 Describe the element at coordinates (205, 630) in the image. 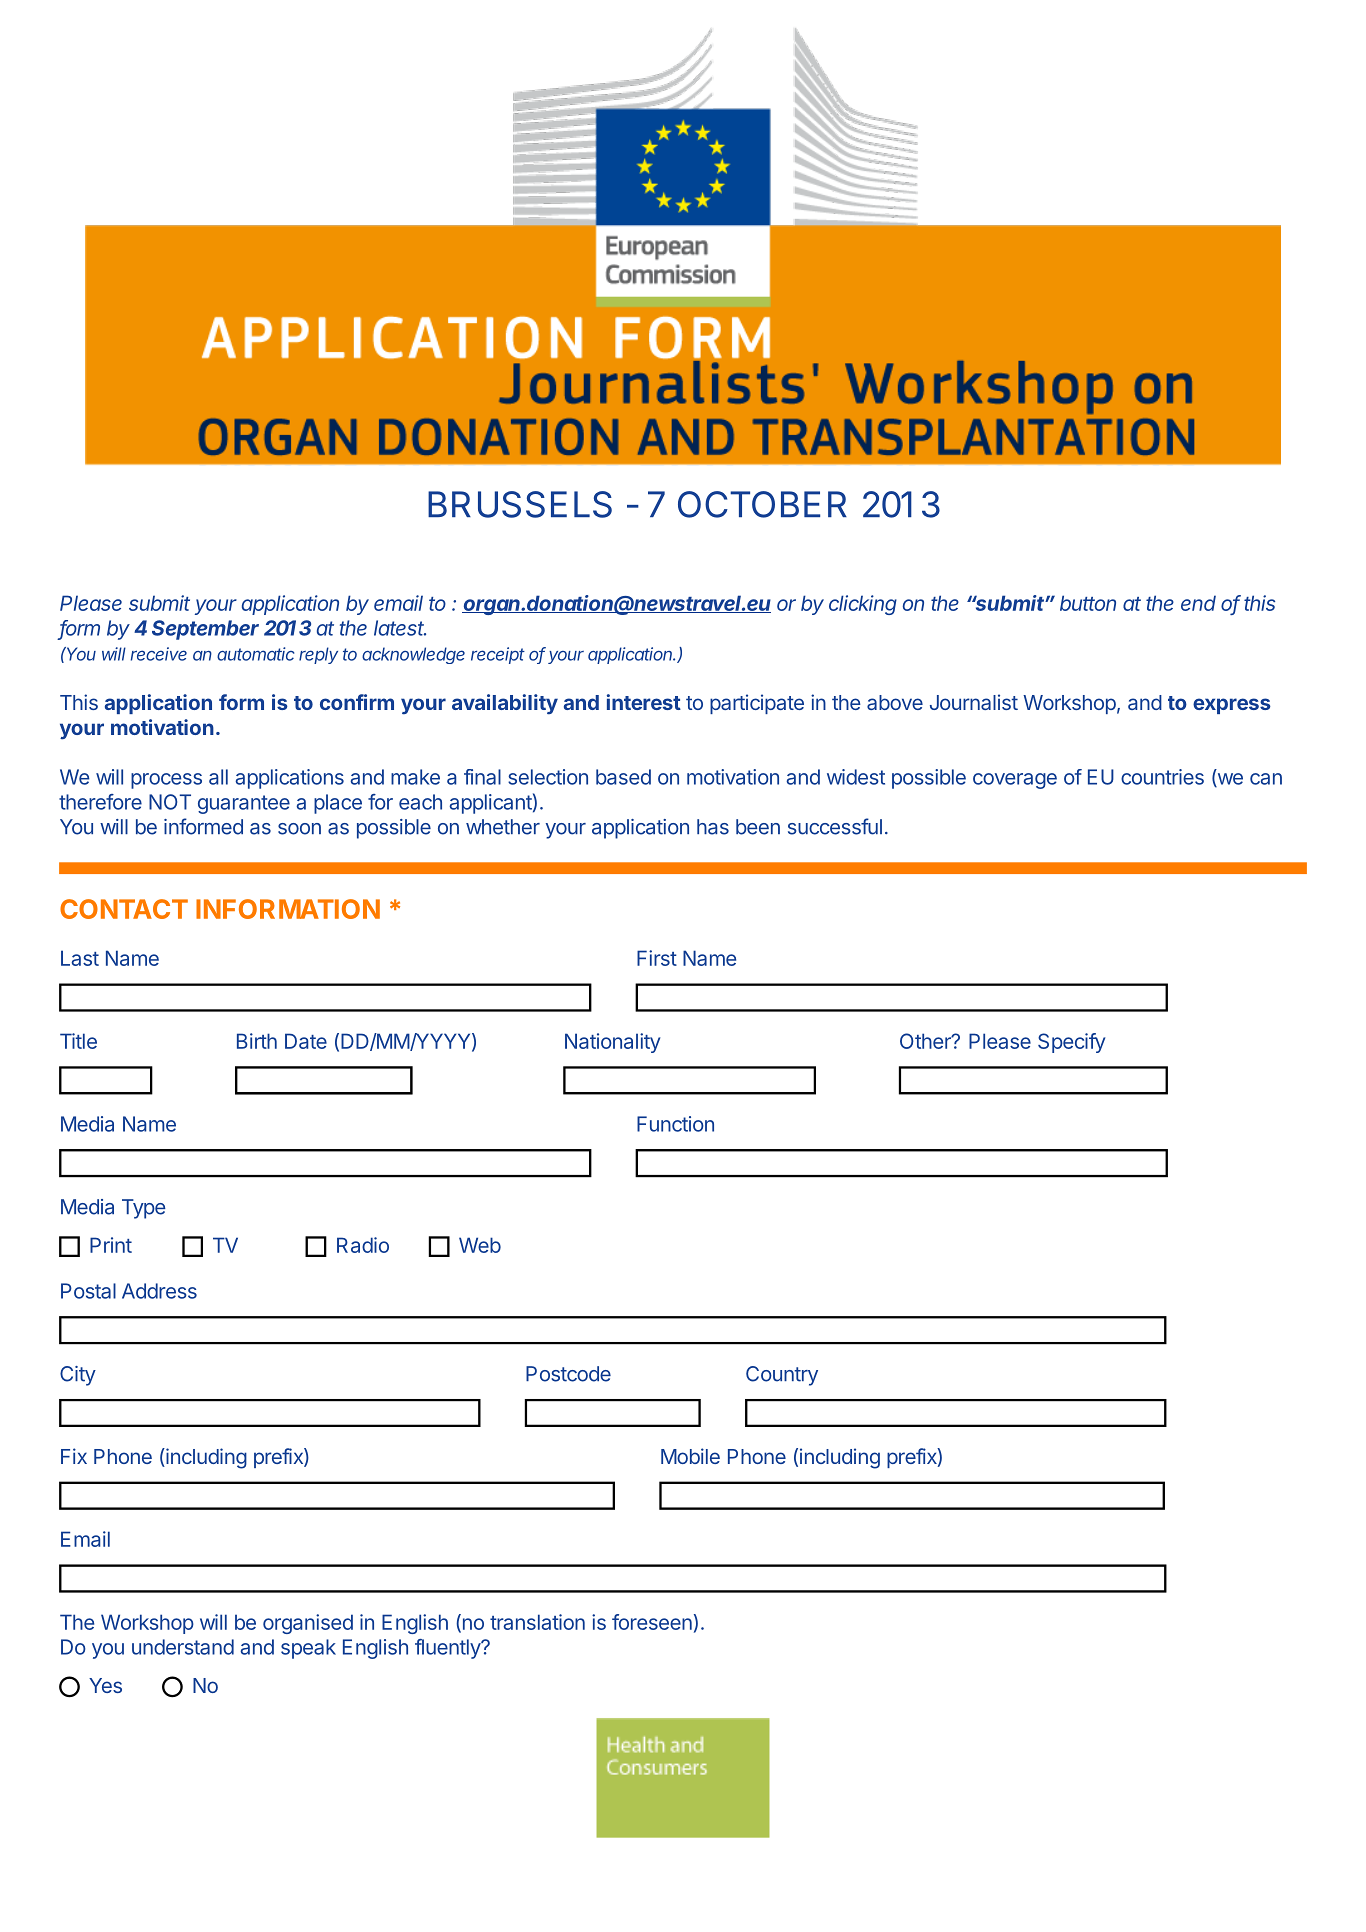

I see `September` at that location.
